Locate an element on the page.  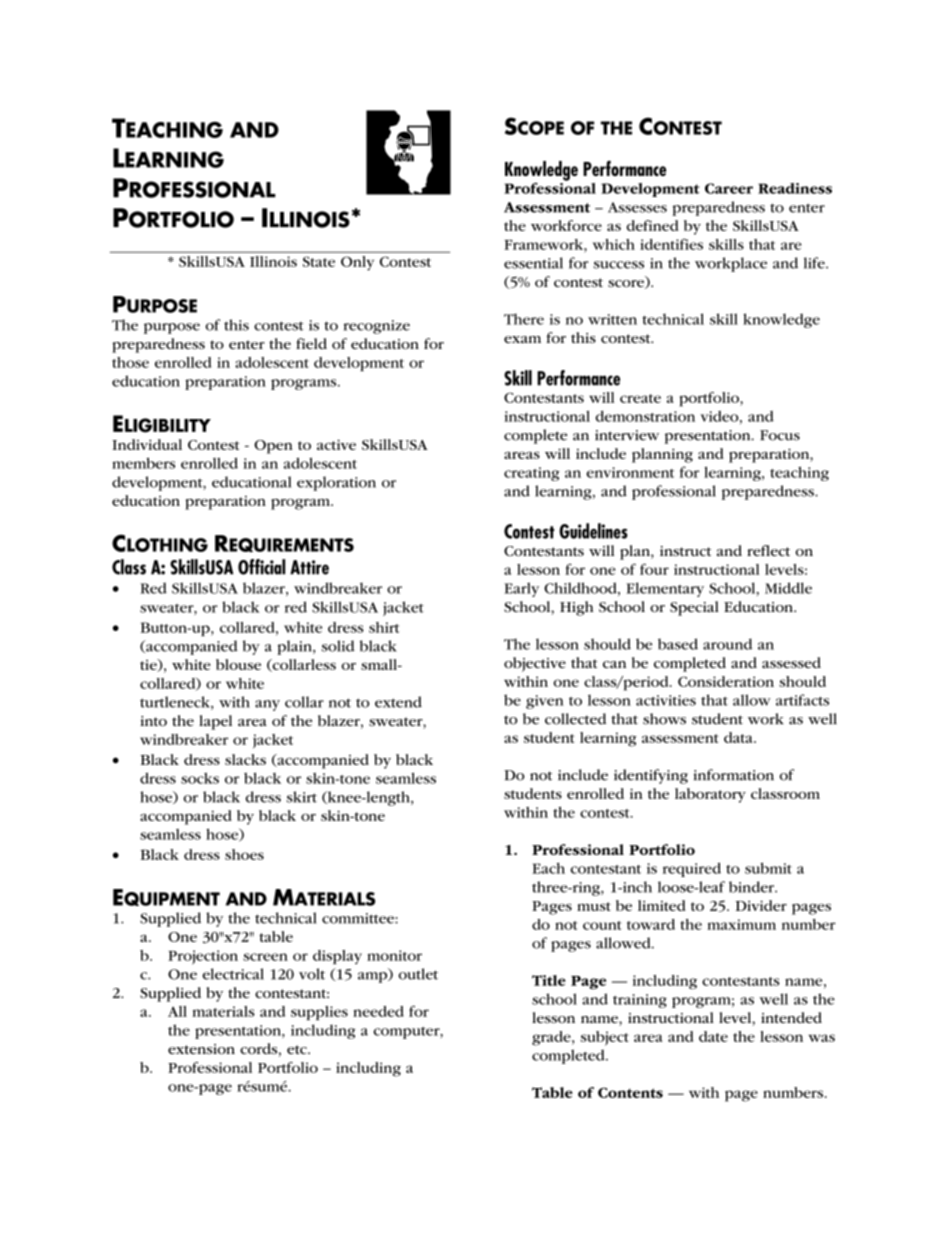
information is located at coordinates (734, 775).
